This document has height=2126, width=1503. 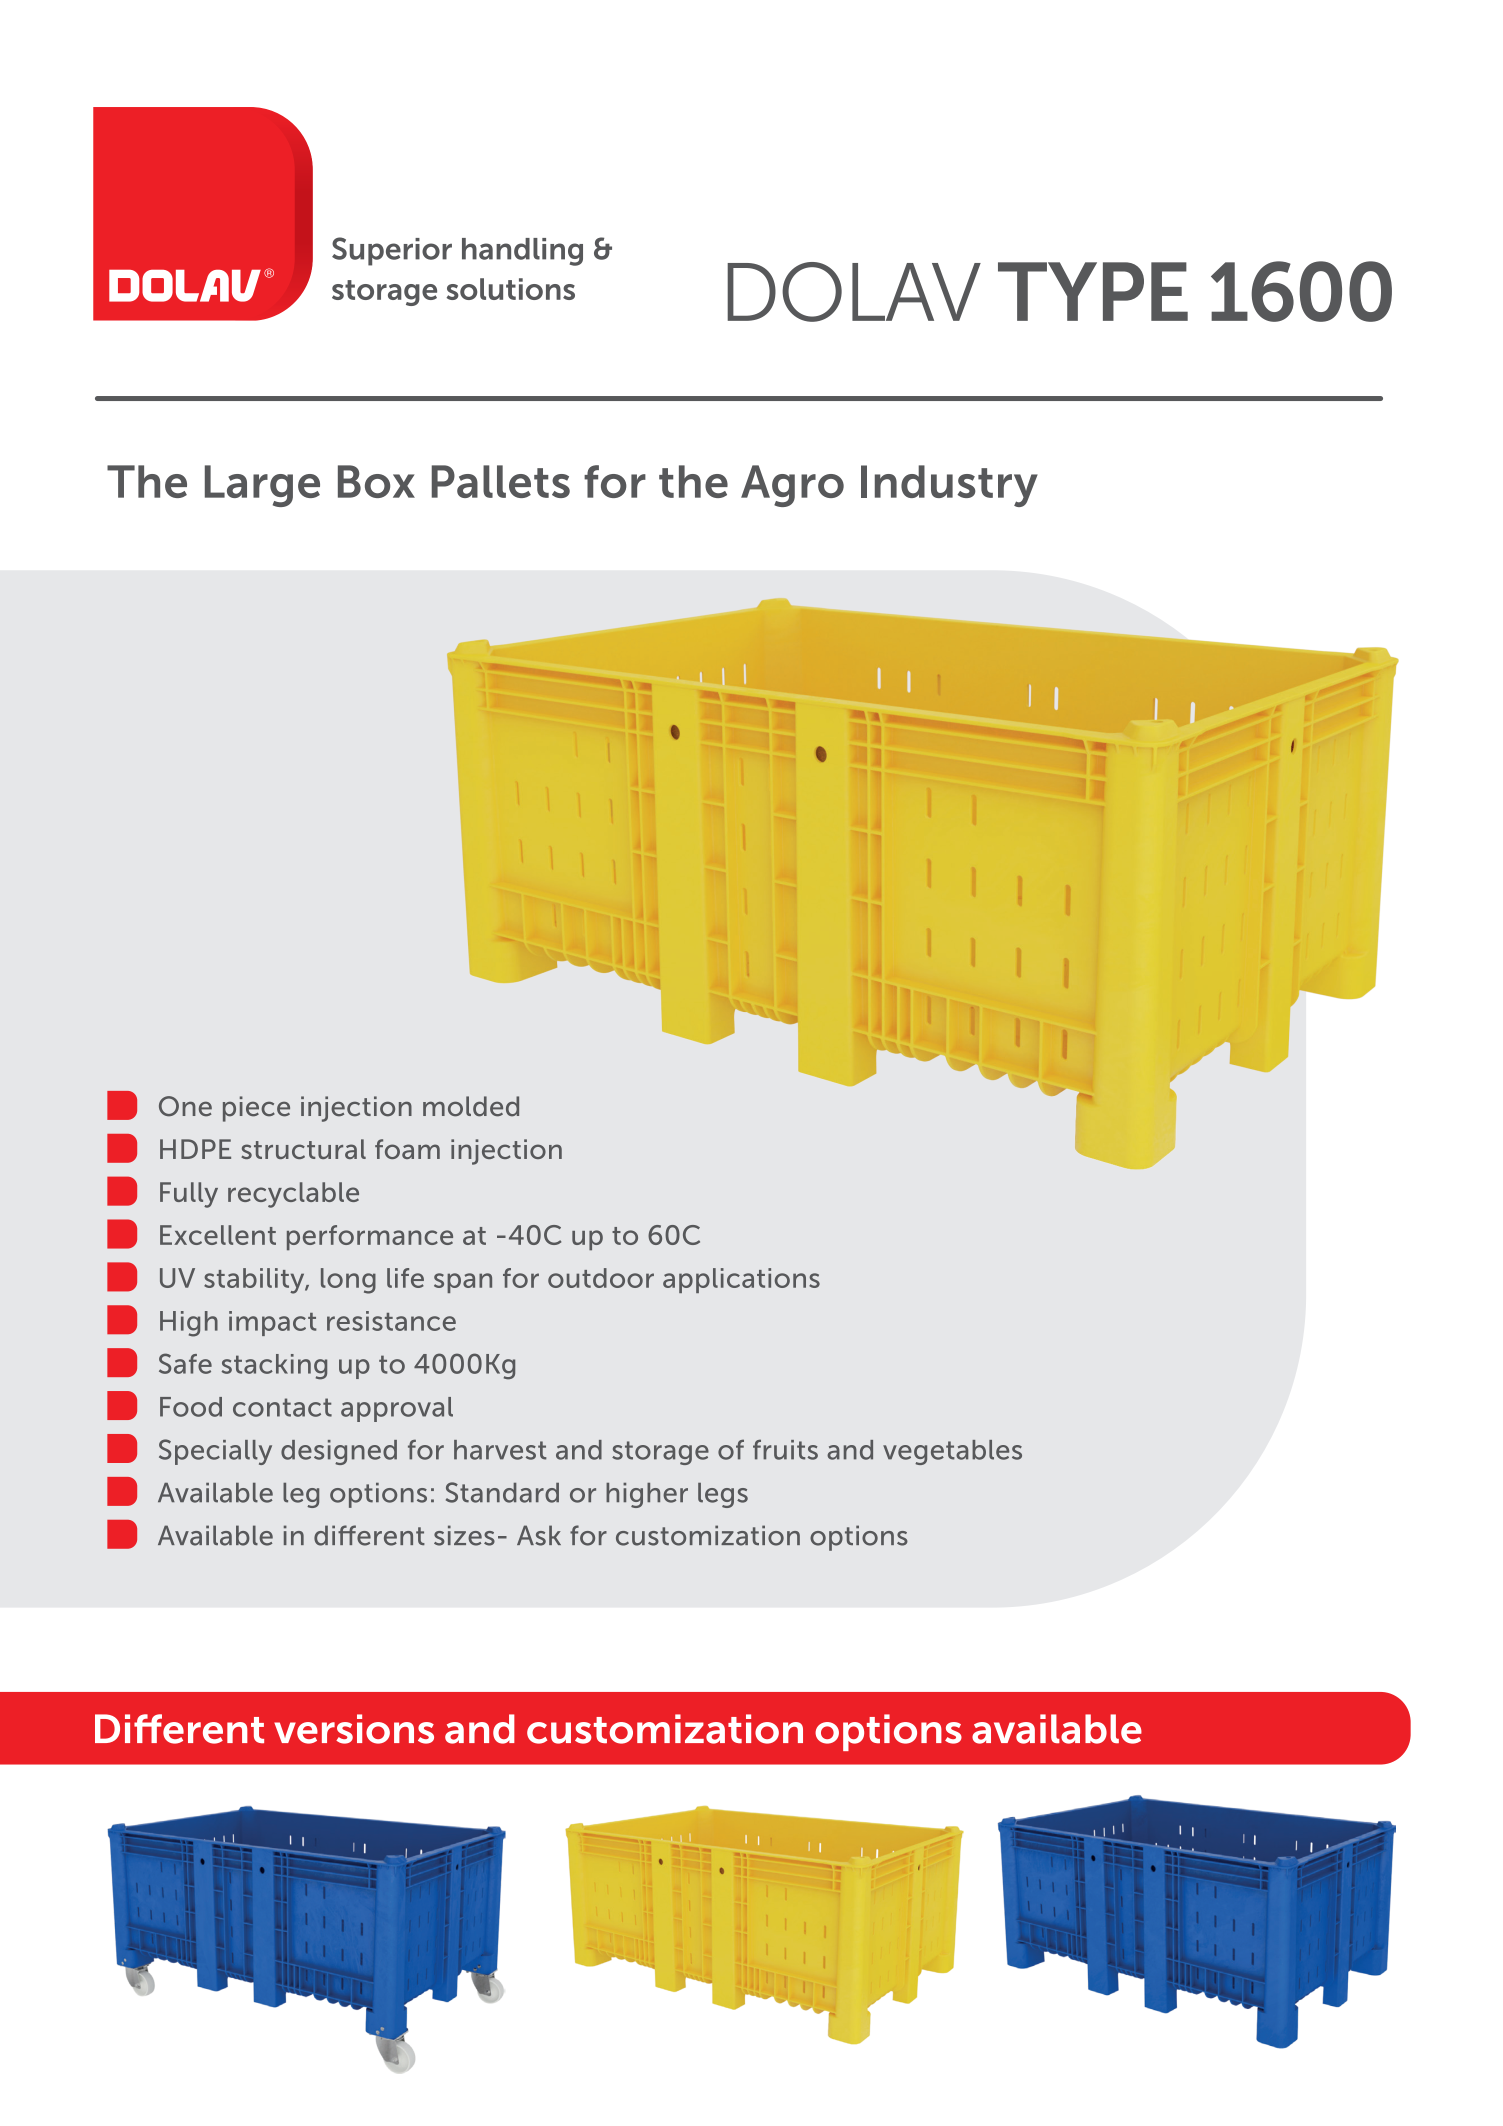 I want to click on handling, so click(x=522, y=252).
